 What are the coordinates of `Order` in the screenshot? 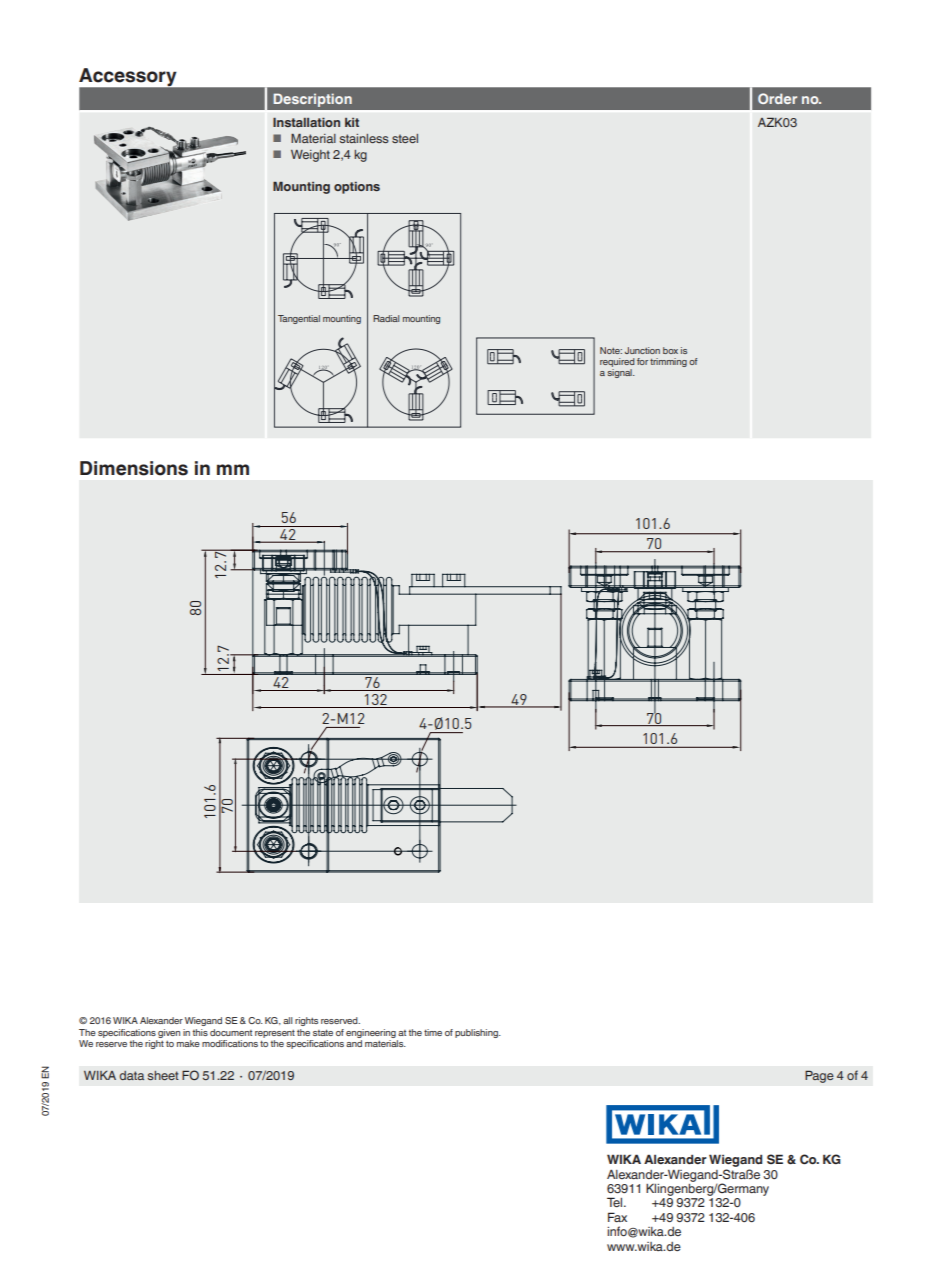 It's located at (777, 98).
